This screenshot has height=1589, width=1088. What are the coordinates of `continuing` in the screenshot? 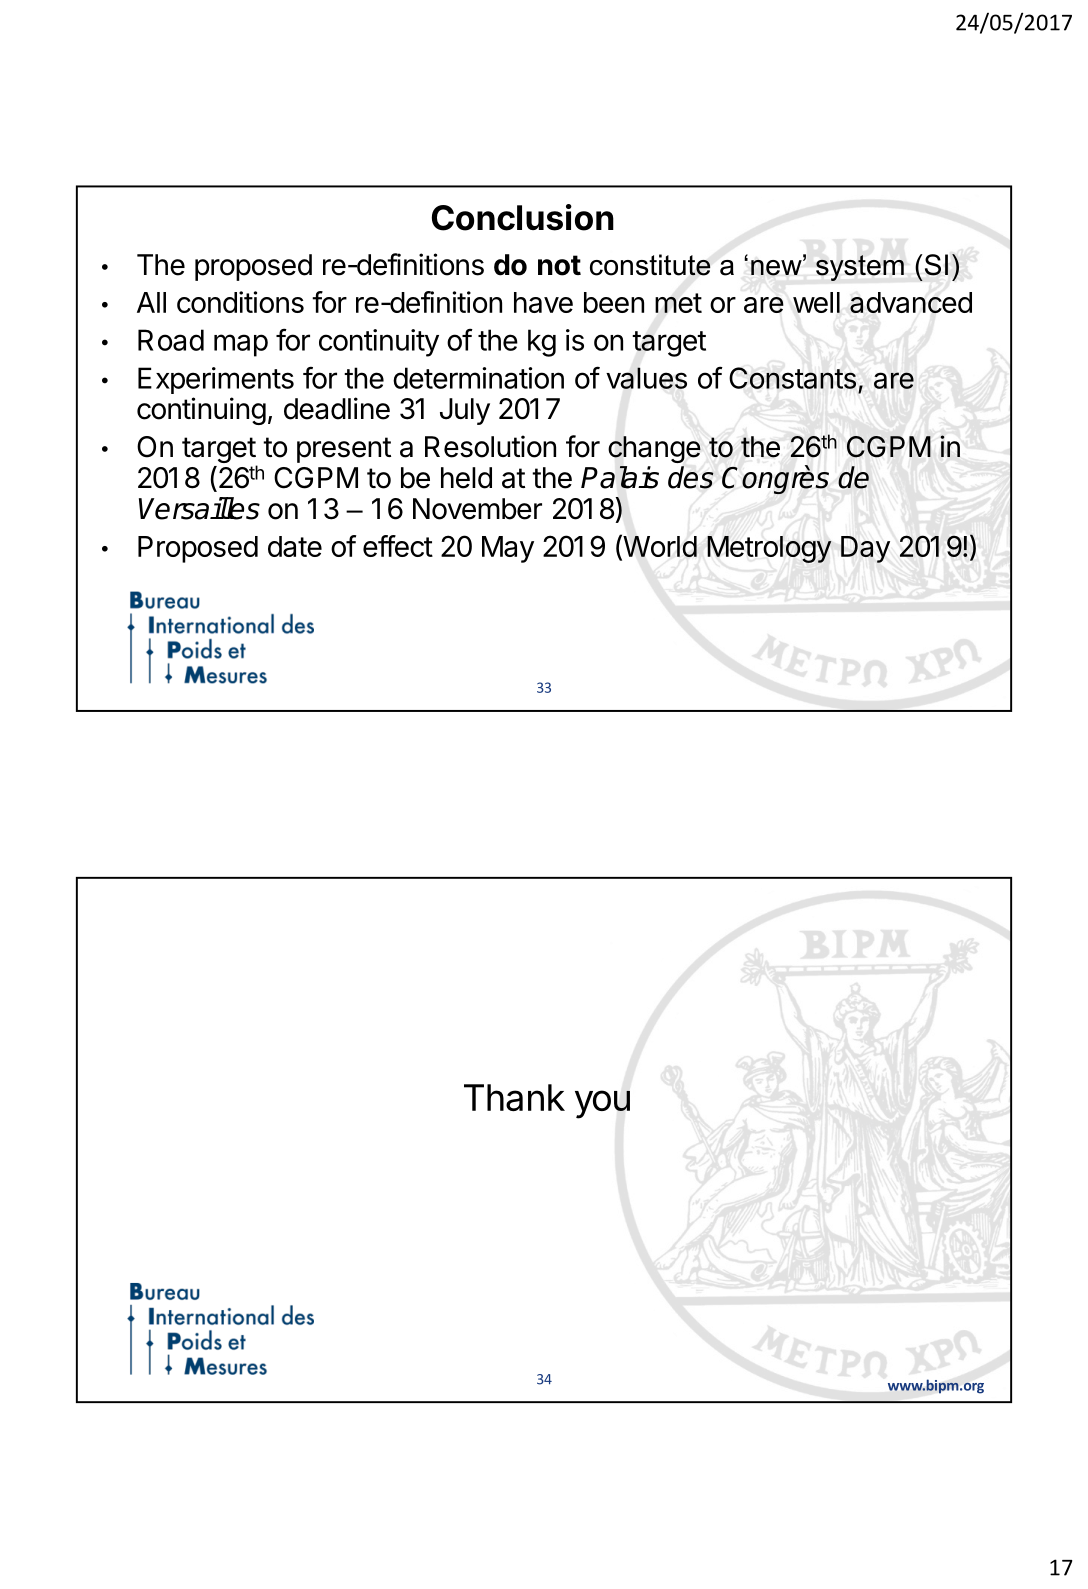 It's located at (201, 411).
